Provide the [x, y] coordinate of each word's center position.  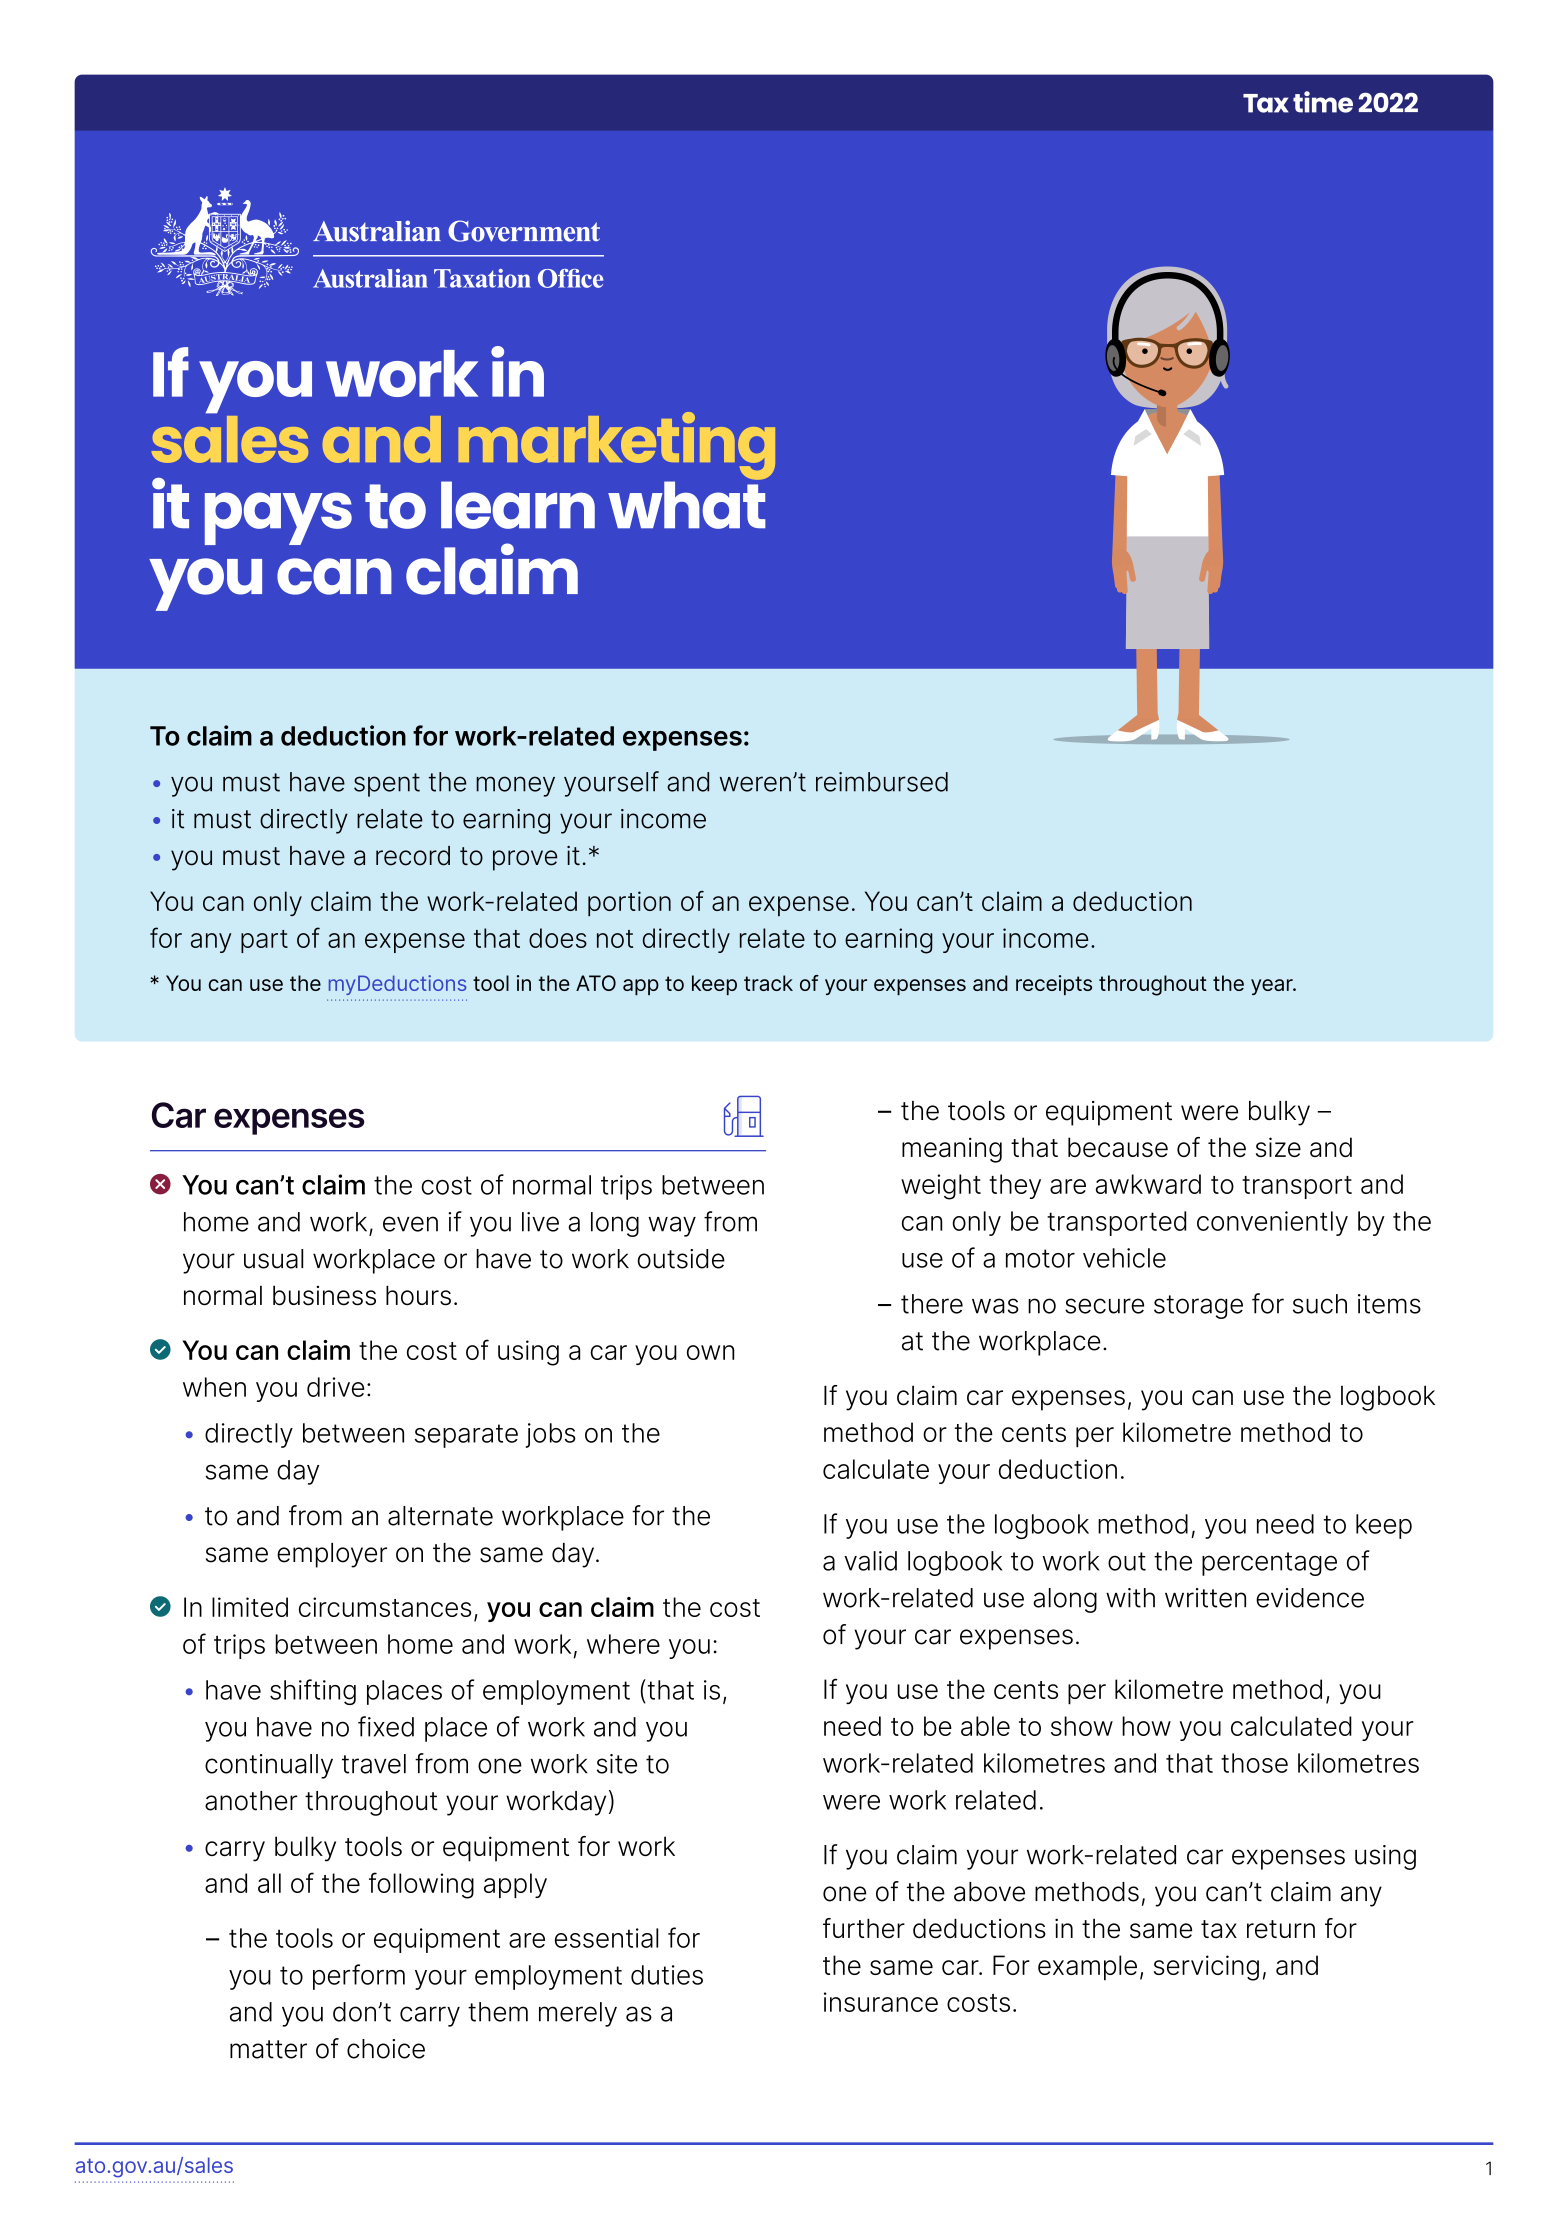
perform [359, 1977]
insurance [881, 2002]
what [687, 504]
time [1323, 102]
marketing [617, 447]
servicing [1206, 1968]
